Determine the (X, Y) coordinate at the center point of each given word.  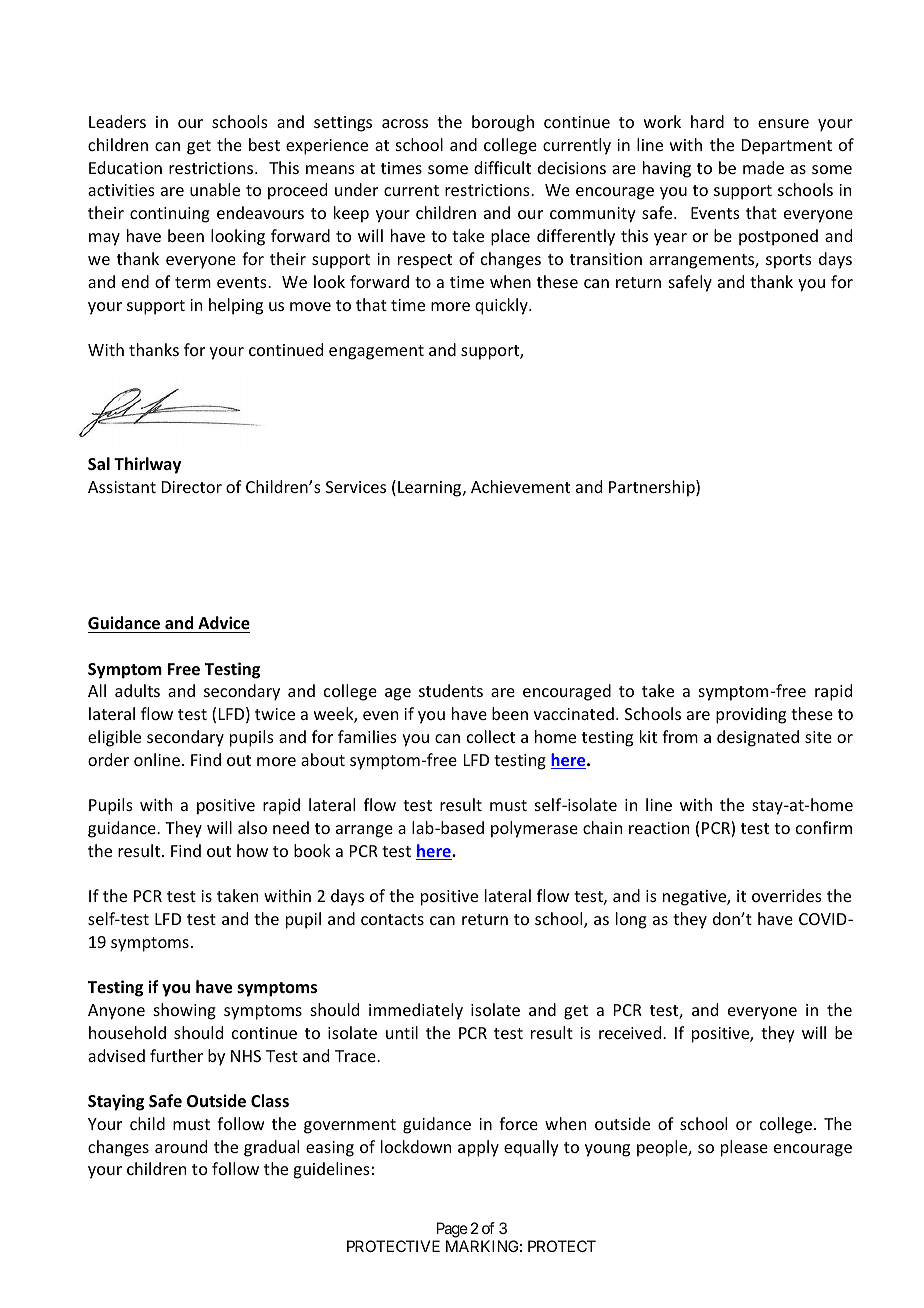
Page (452, 1230)
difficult (502, 167)
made (763, 167)
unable (215, 189)
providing (751, 715)
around (181, 1146)
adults (137, 690)
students (451, 690)
